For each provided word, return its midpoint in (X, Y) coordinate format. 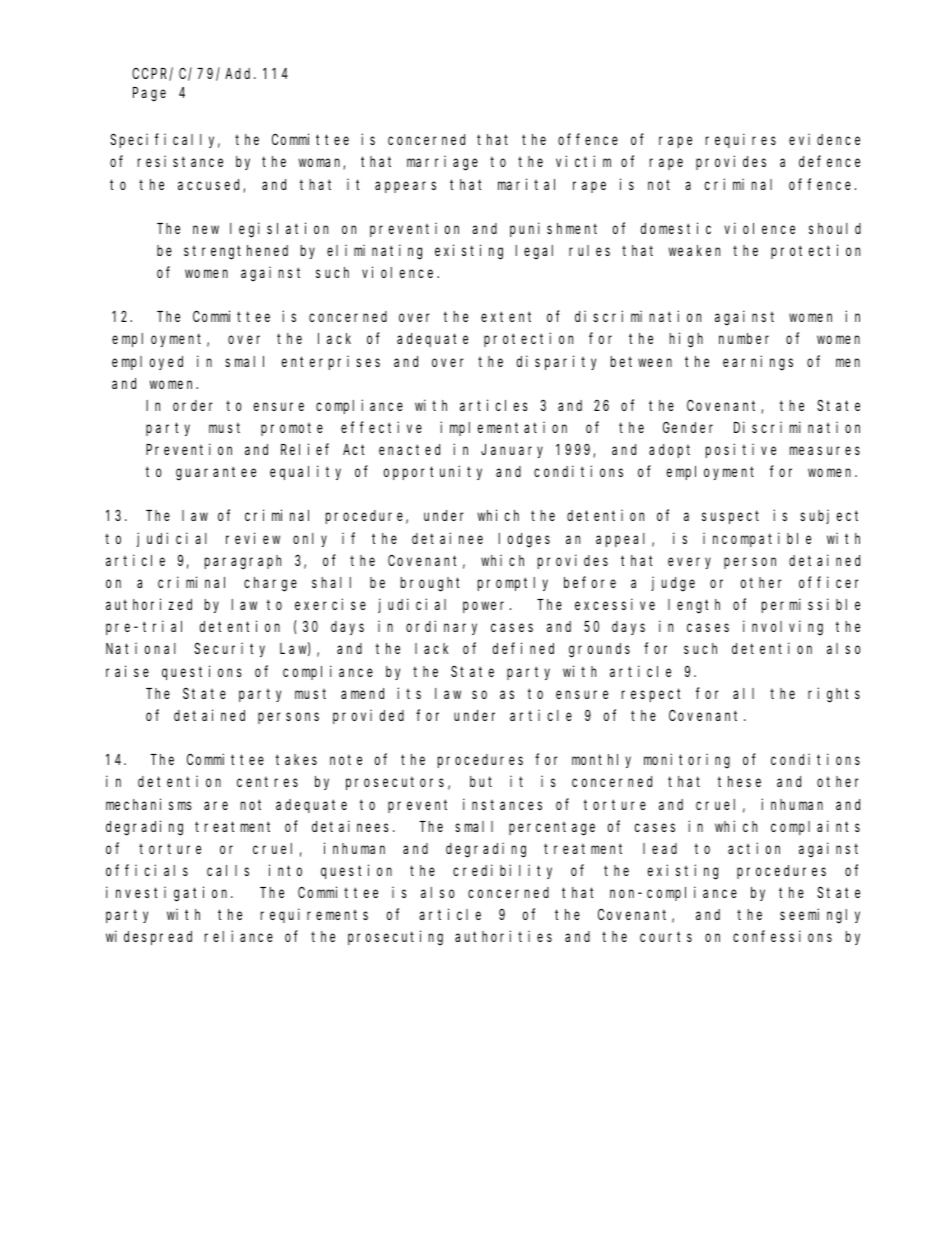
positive (741, 450)
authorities (503, 936)
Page (149, 95)
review (253, 538)
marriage (442, 163)
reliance (239, 936)
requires (741, 140)
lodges (524, 540)
